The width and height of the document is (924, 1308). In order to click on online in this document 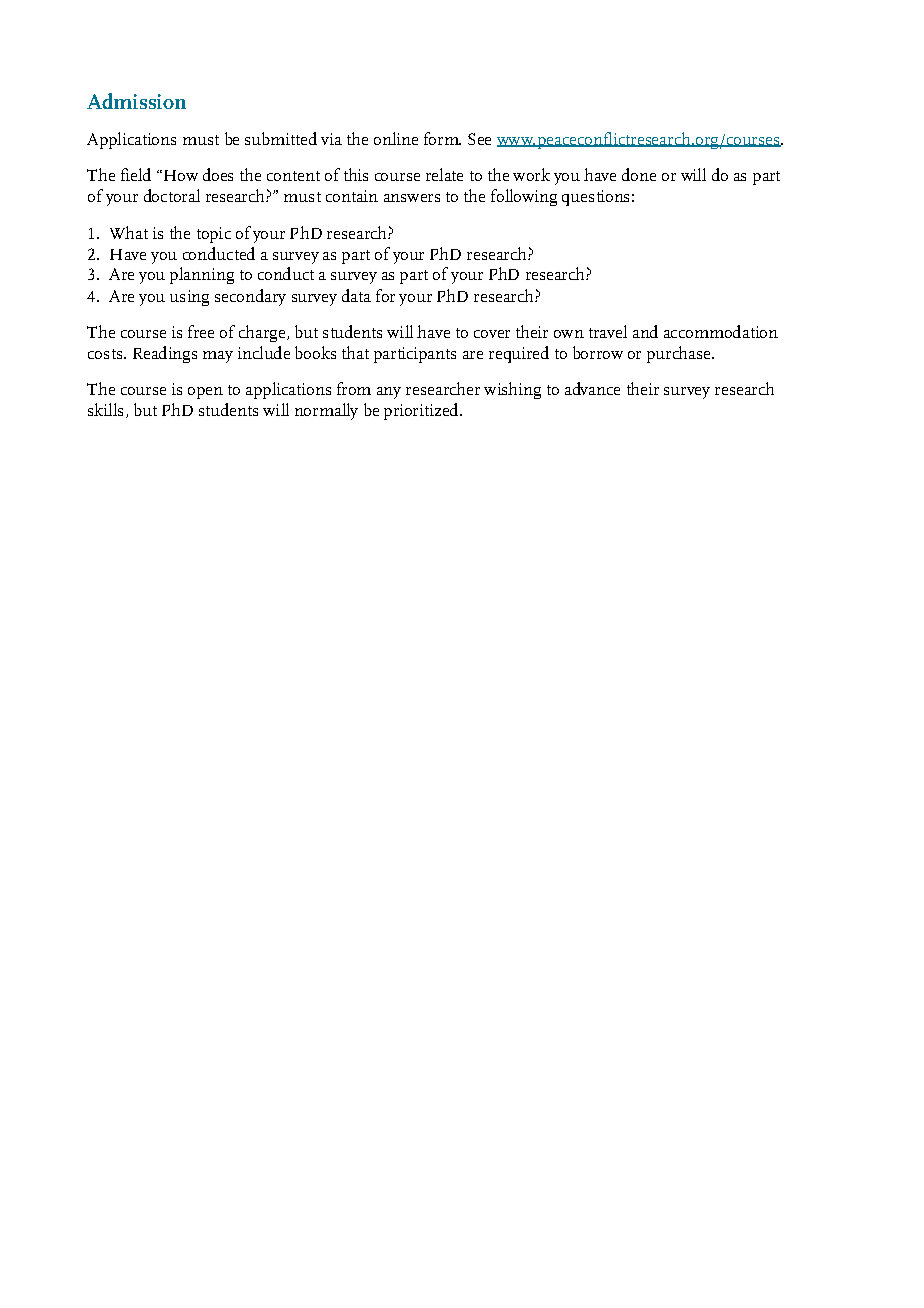, I will do `click(396, 138)`.
